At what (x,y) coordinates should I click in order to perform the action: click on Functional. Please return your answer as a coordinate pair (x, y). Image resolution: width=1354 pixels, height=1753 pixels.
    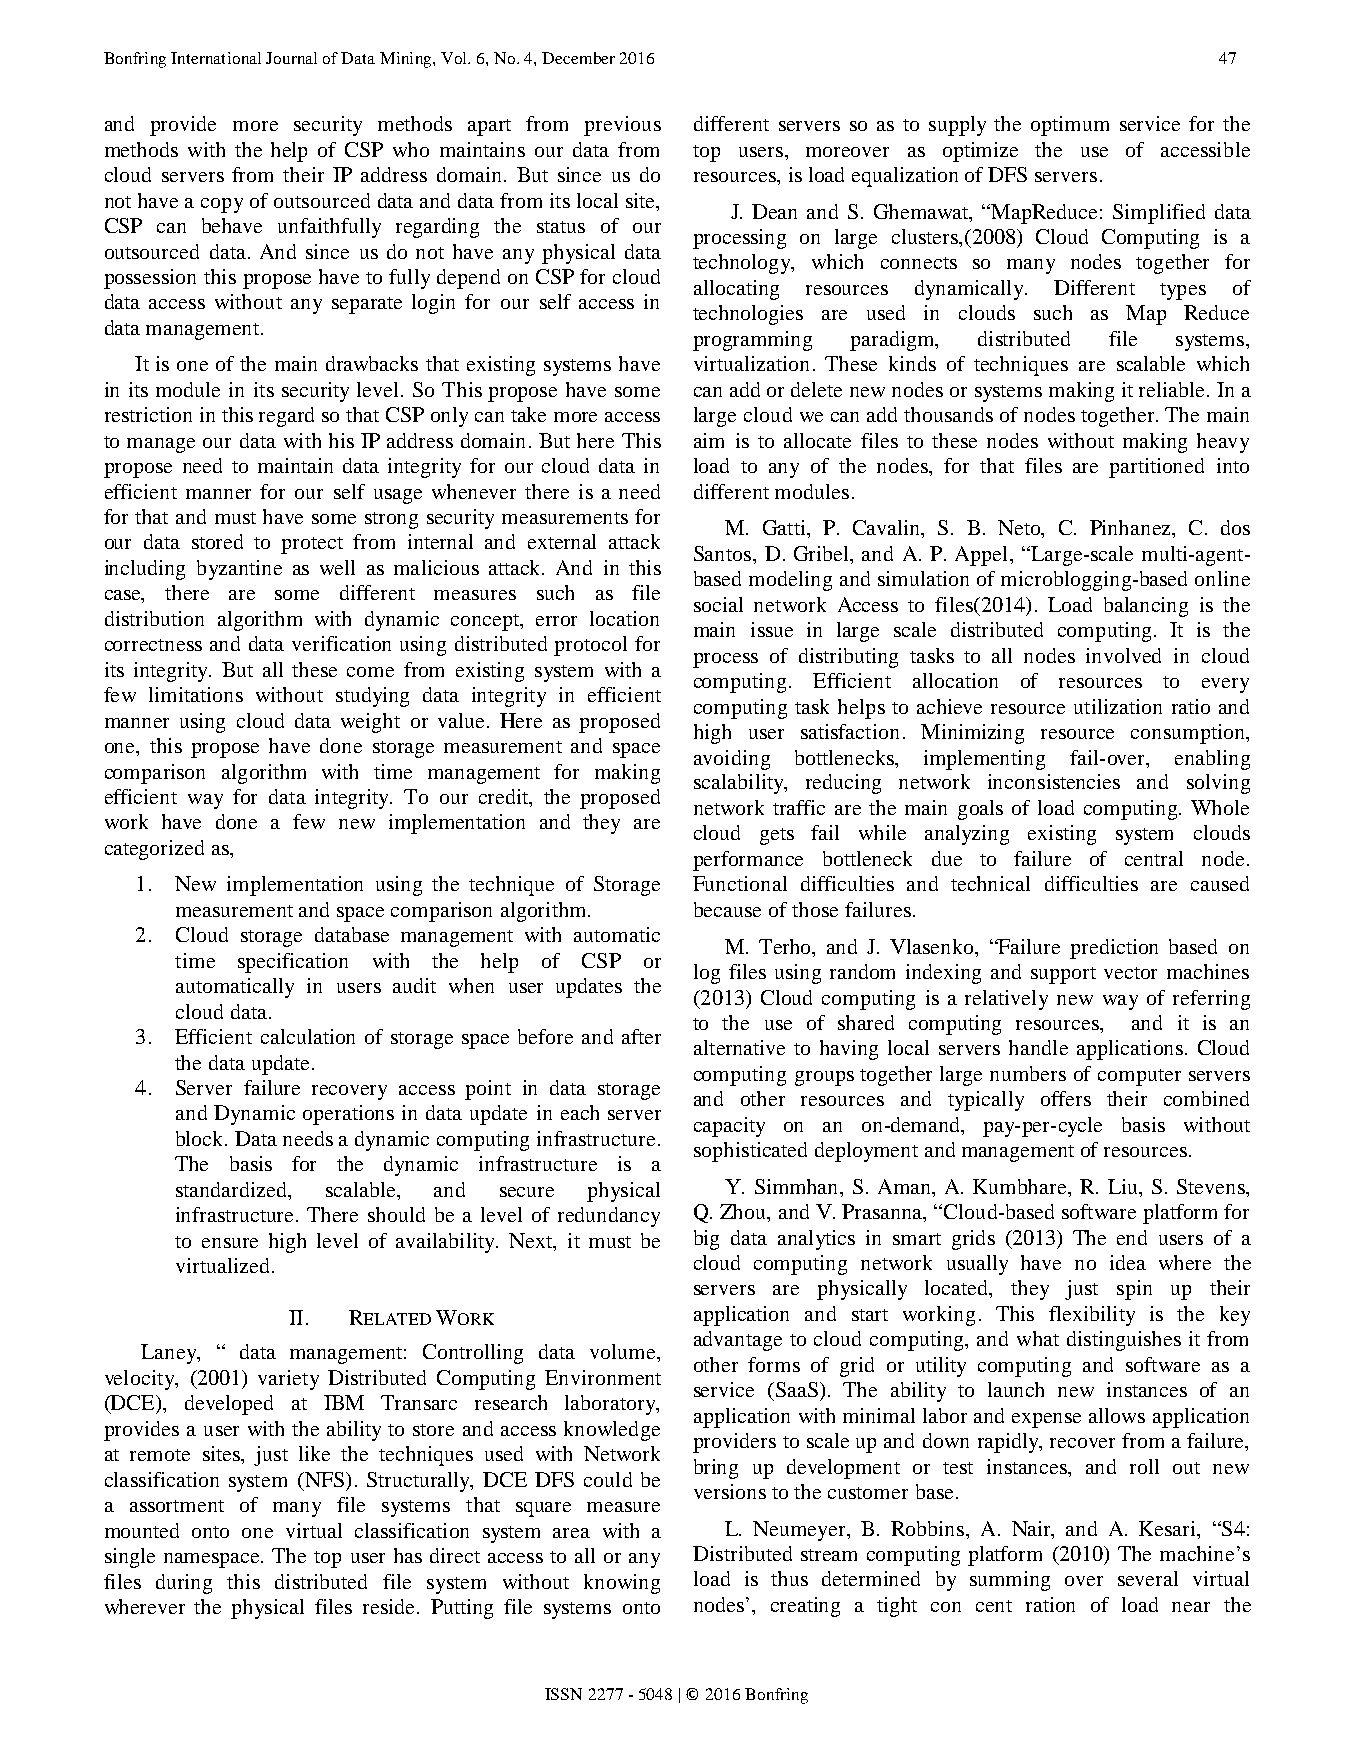
    Looking at the image, I should click on (740, 883).
